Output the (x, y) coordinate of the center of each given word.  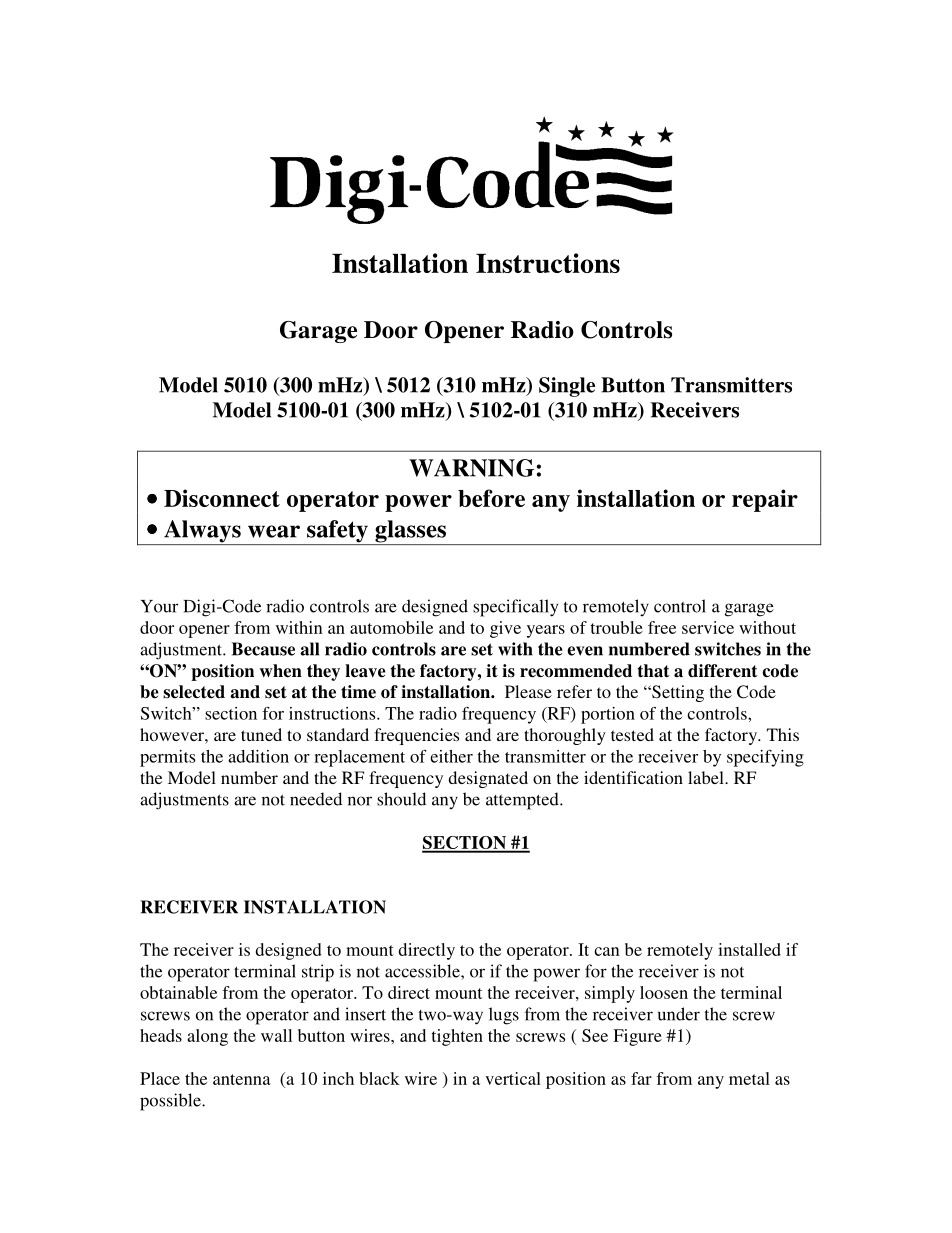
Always (202, 532)
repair (765, 500)
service (708, 627)
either (451, 756)
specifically (515, 608)
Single (567, 387)
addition (258, 756)
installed (749, 949)
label (707, 777)
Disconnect (222, 498)
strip (318, 973)
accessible (423, 971)
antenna (241, 1079)
